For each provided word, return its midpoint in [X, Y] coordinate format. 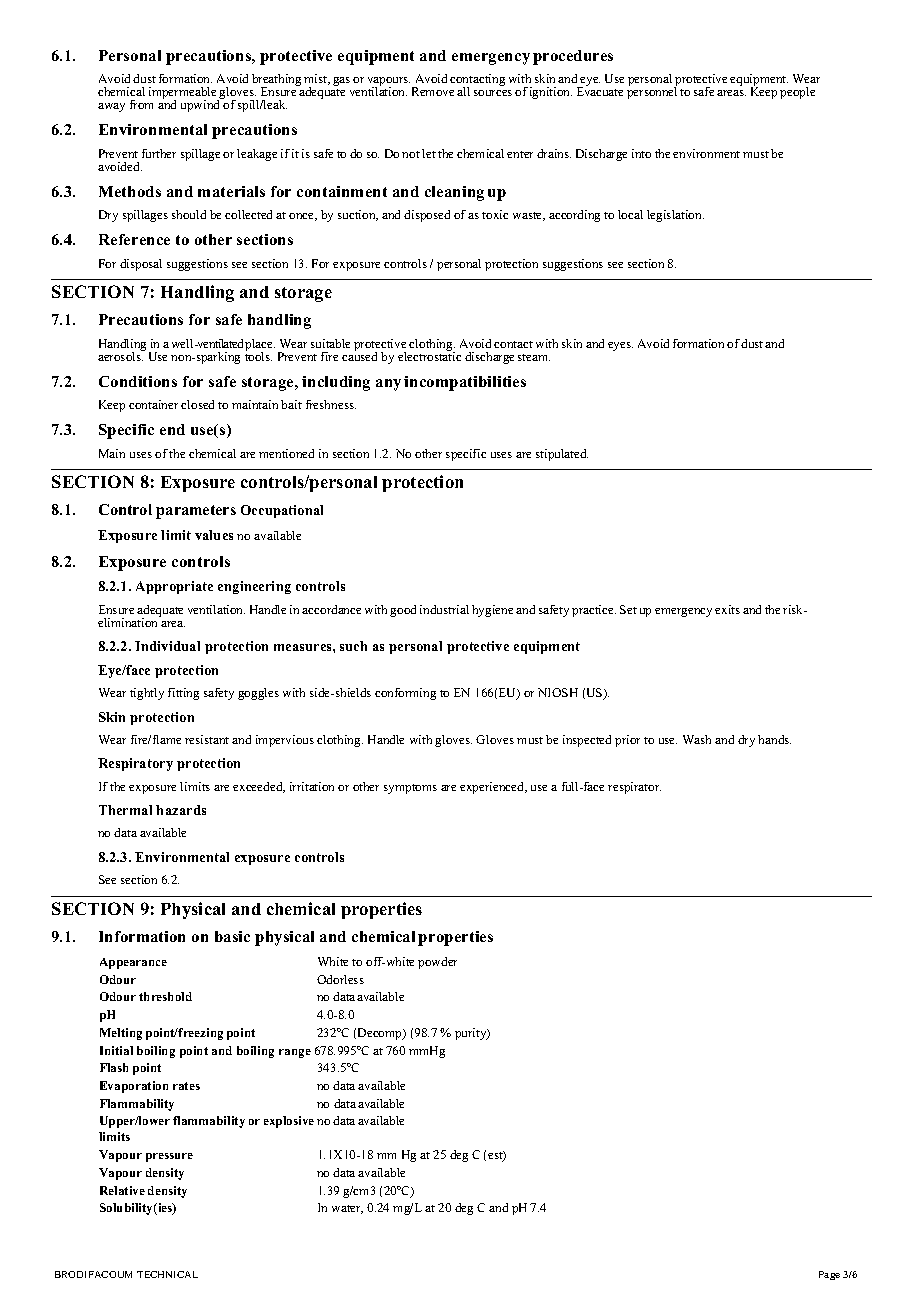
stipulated [562, 455]
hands [774, 739]
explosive [289, 1122]
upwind [202, 105]
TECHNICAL [167, 1274]
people [797, 93]
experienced [493, 788]
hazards [181, 810]
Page [829, 1275]
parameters [196, 512]
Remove [433, 91]
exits [727, 609]
